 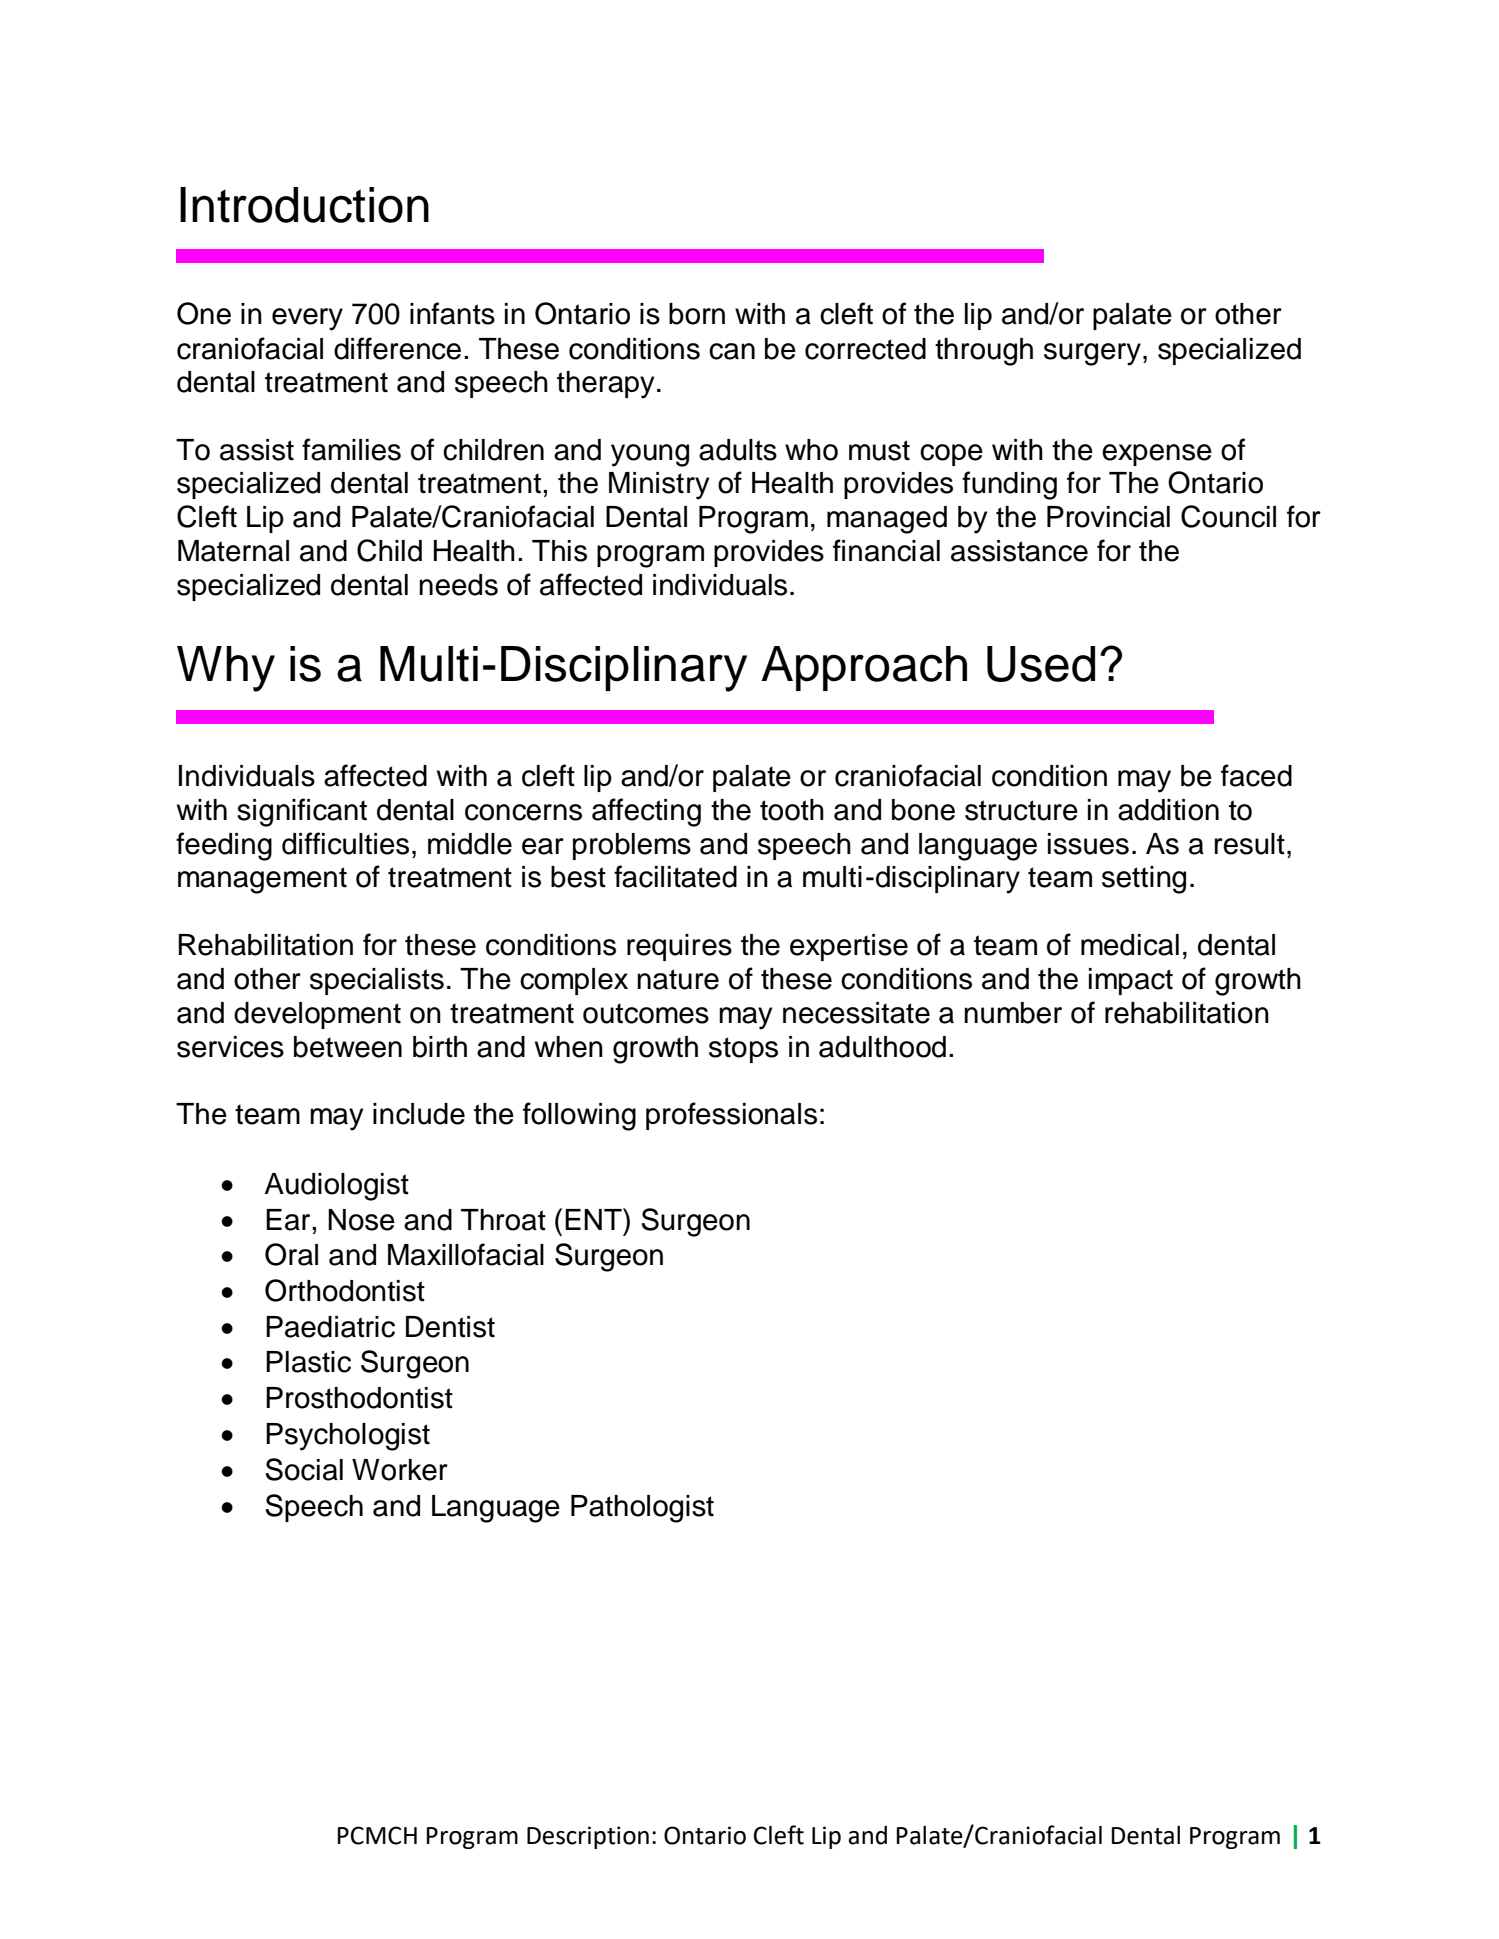 What do you see at coordinates (588, 1837) in the screenshot?
I see `Description` at bounding box center [588, 1837].
